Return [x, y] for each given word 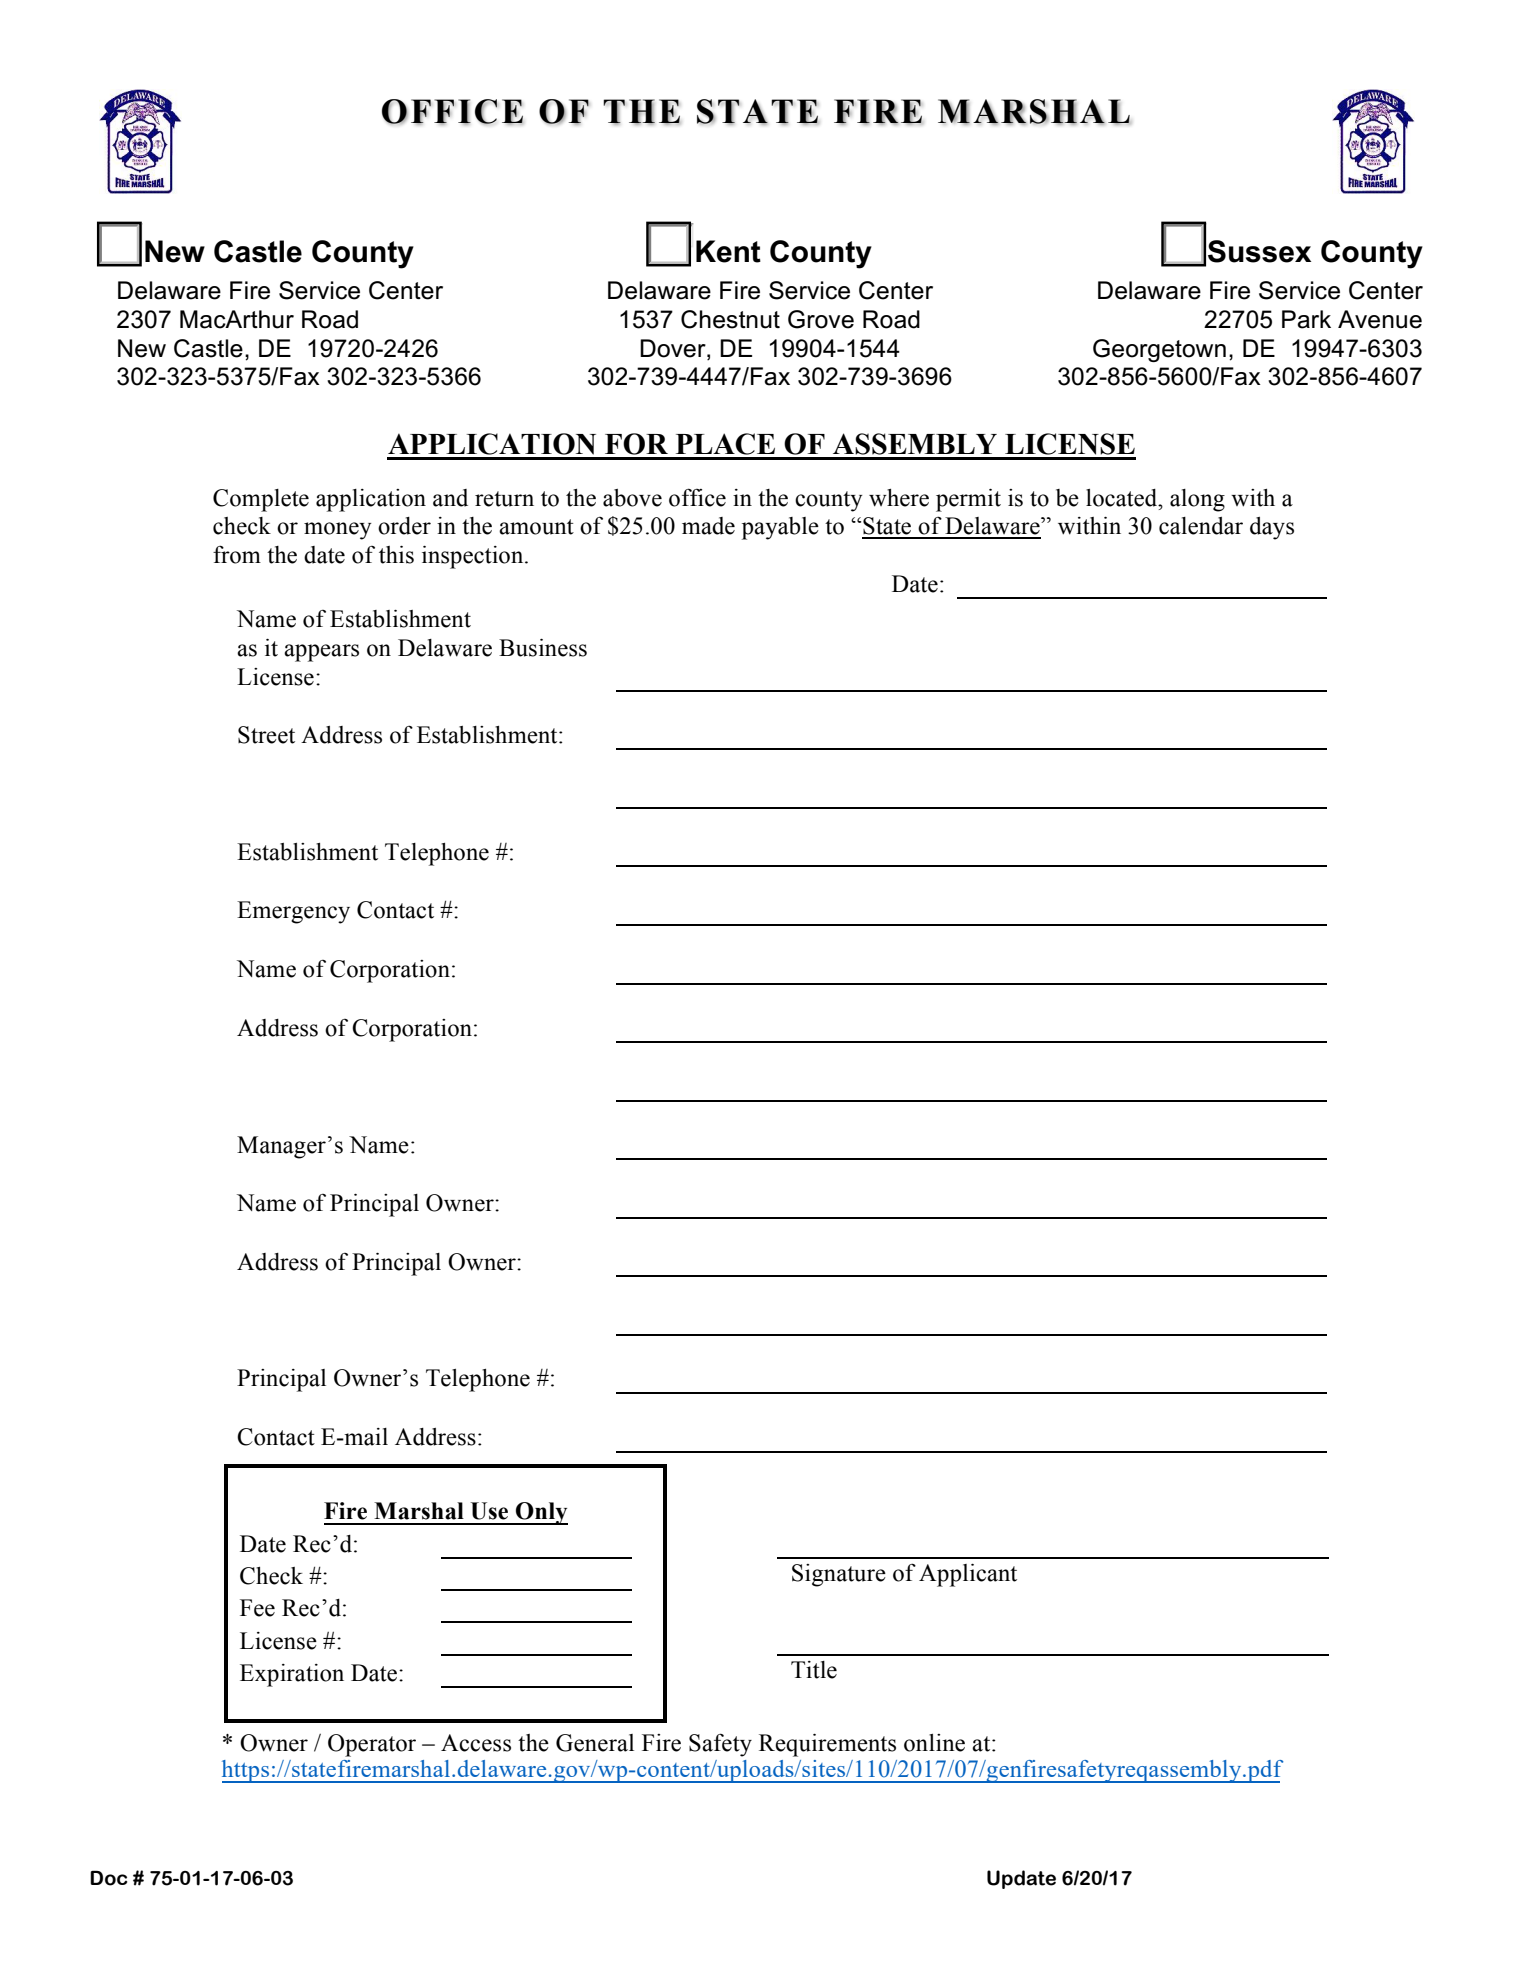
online [934, 1743]
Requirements [827, 1745]
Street [266, 735]
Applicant [968, 1575]
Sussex [1259, 251]
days [1272, 528]
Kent [728, 251]
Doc [108, 1878]
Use [489, 1511]
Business [543, 648]
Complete [261, 500]
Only [541, 1513]
